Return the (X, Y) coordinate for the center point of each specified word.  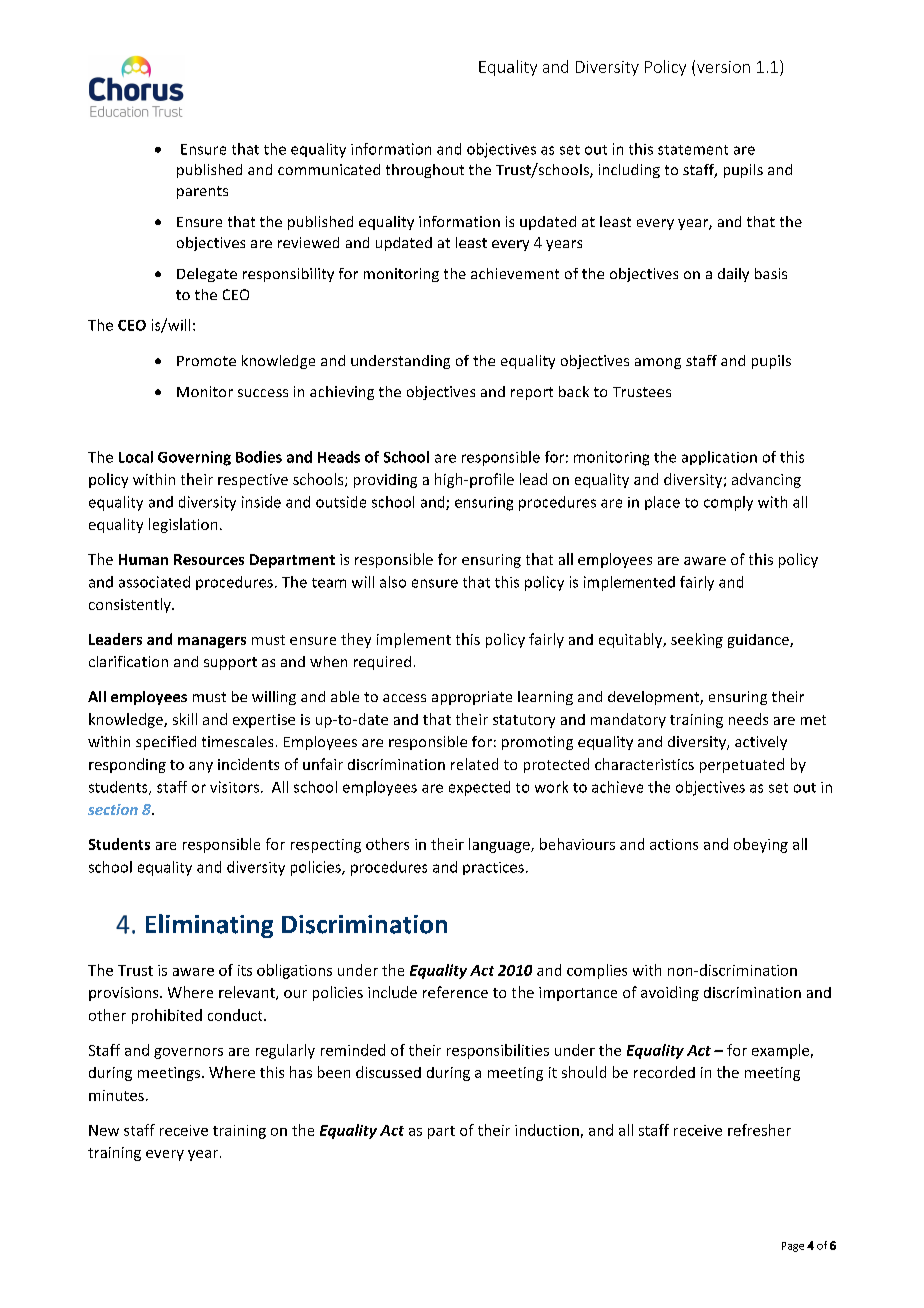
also (393, 582)
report (532, 393)
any (201, 767)
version (723, 67)
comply (728, 503)
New (104, 1130)
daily (733, 275)
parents (202, 192)
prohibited (167, 1016)
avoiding (670, 993)
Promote (206, 361)
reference (455, 992)
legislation (183, 525)
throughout (425, 171)
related (474, 764)
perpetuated (742, 765)
